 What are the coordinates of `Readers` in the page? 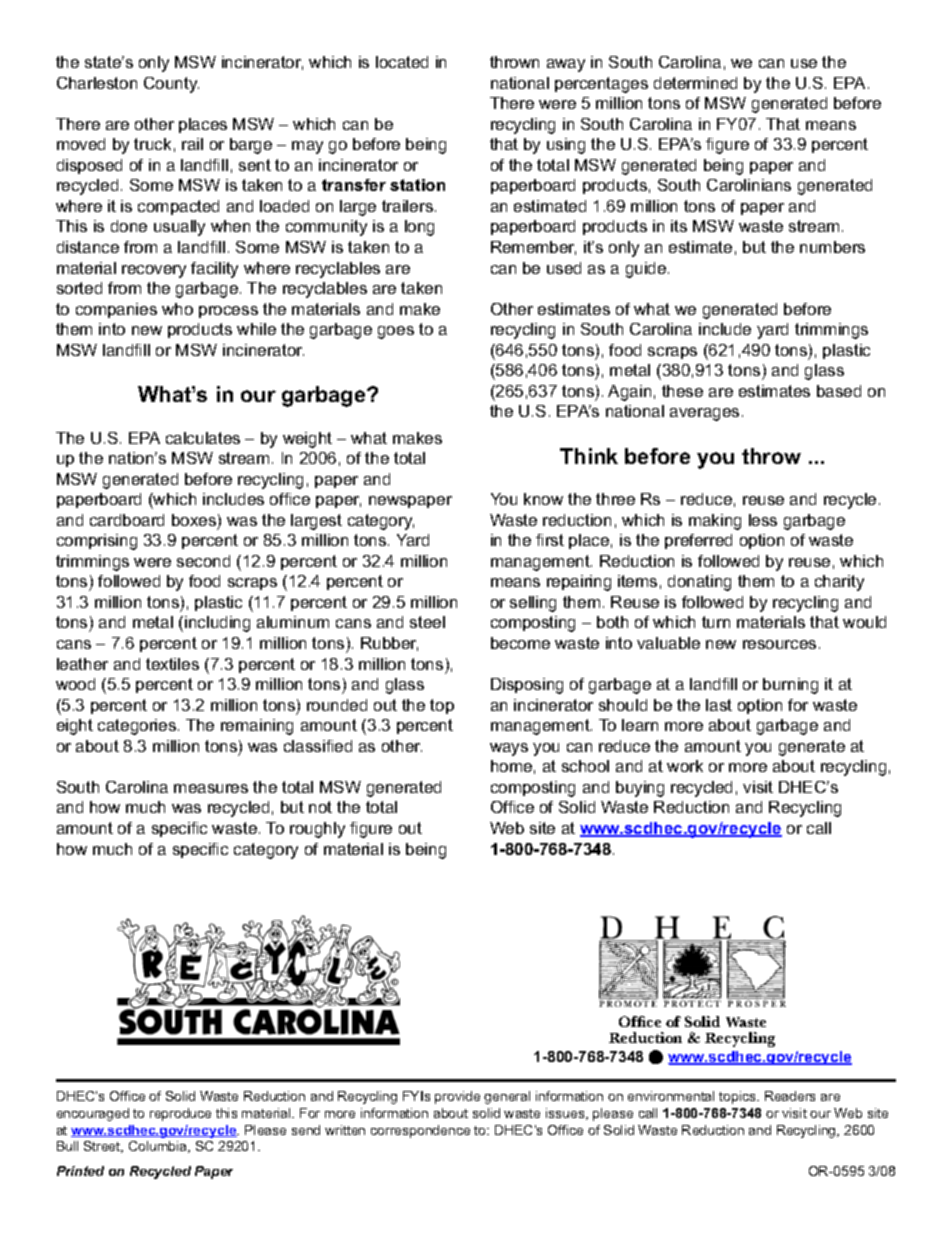 It's located at (790, 1096).
